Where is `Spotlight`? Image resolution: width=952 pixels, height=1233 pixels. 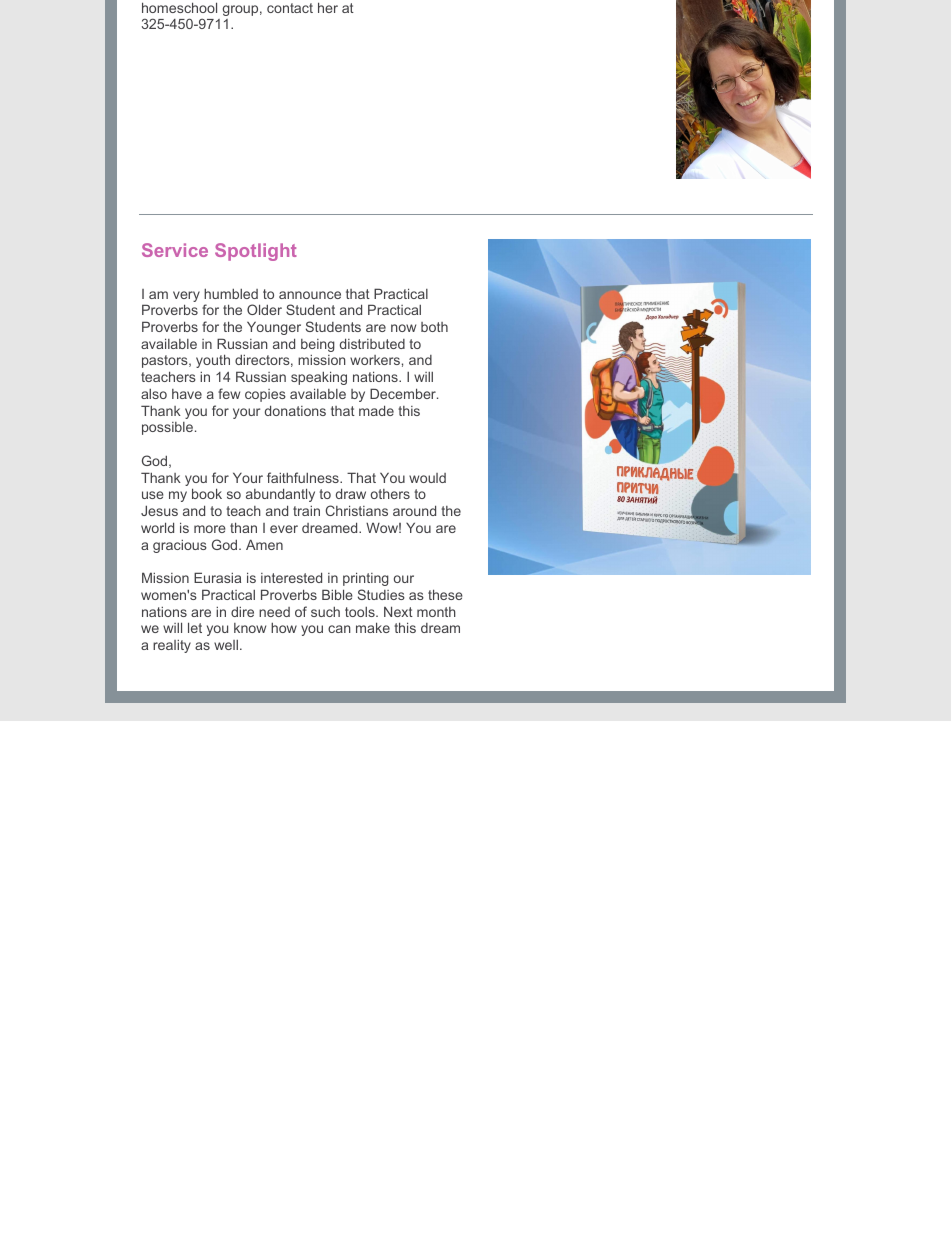 Spotlight is located at coordinates (256, 252).
